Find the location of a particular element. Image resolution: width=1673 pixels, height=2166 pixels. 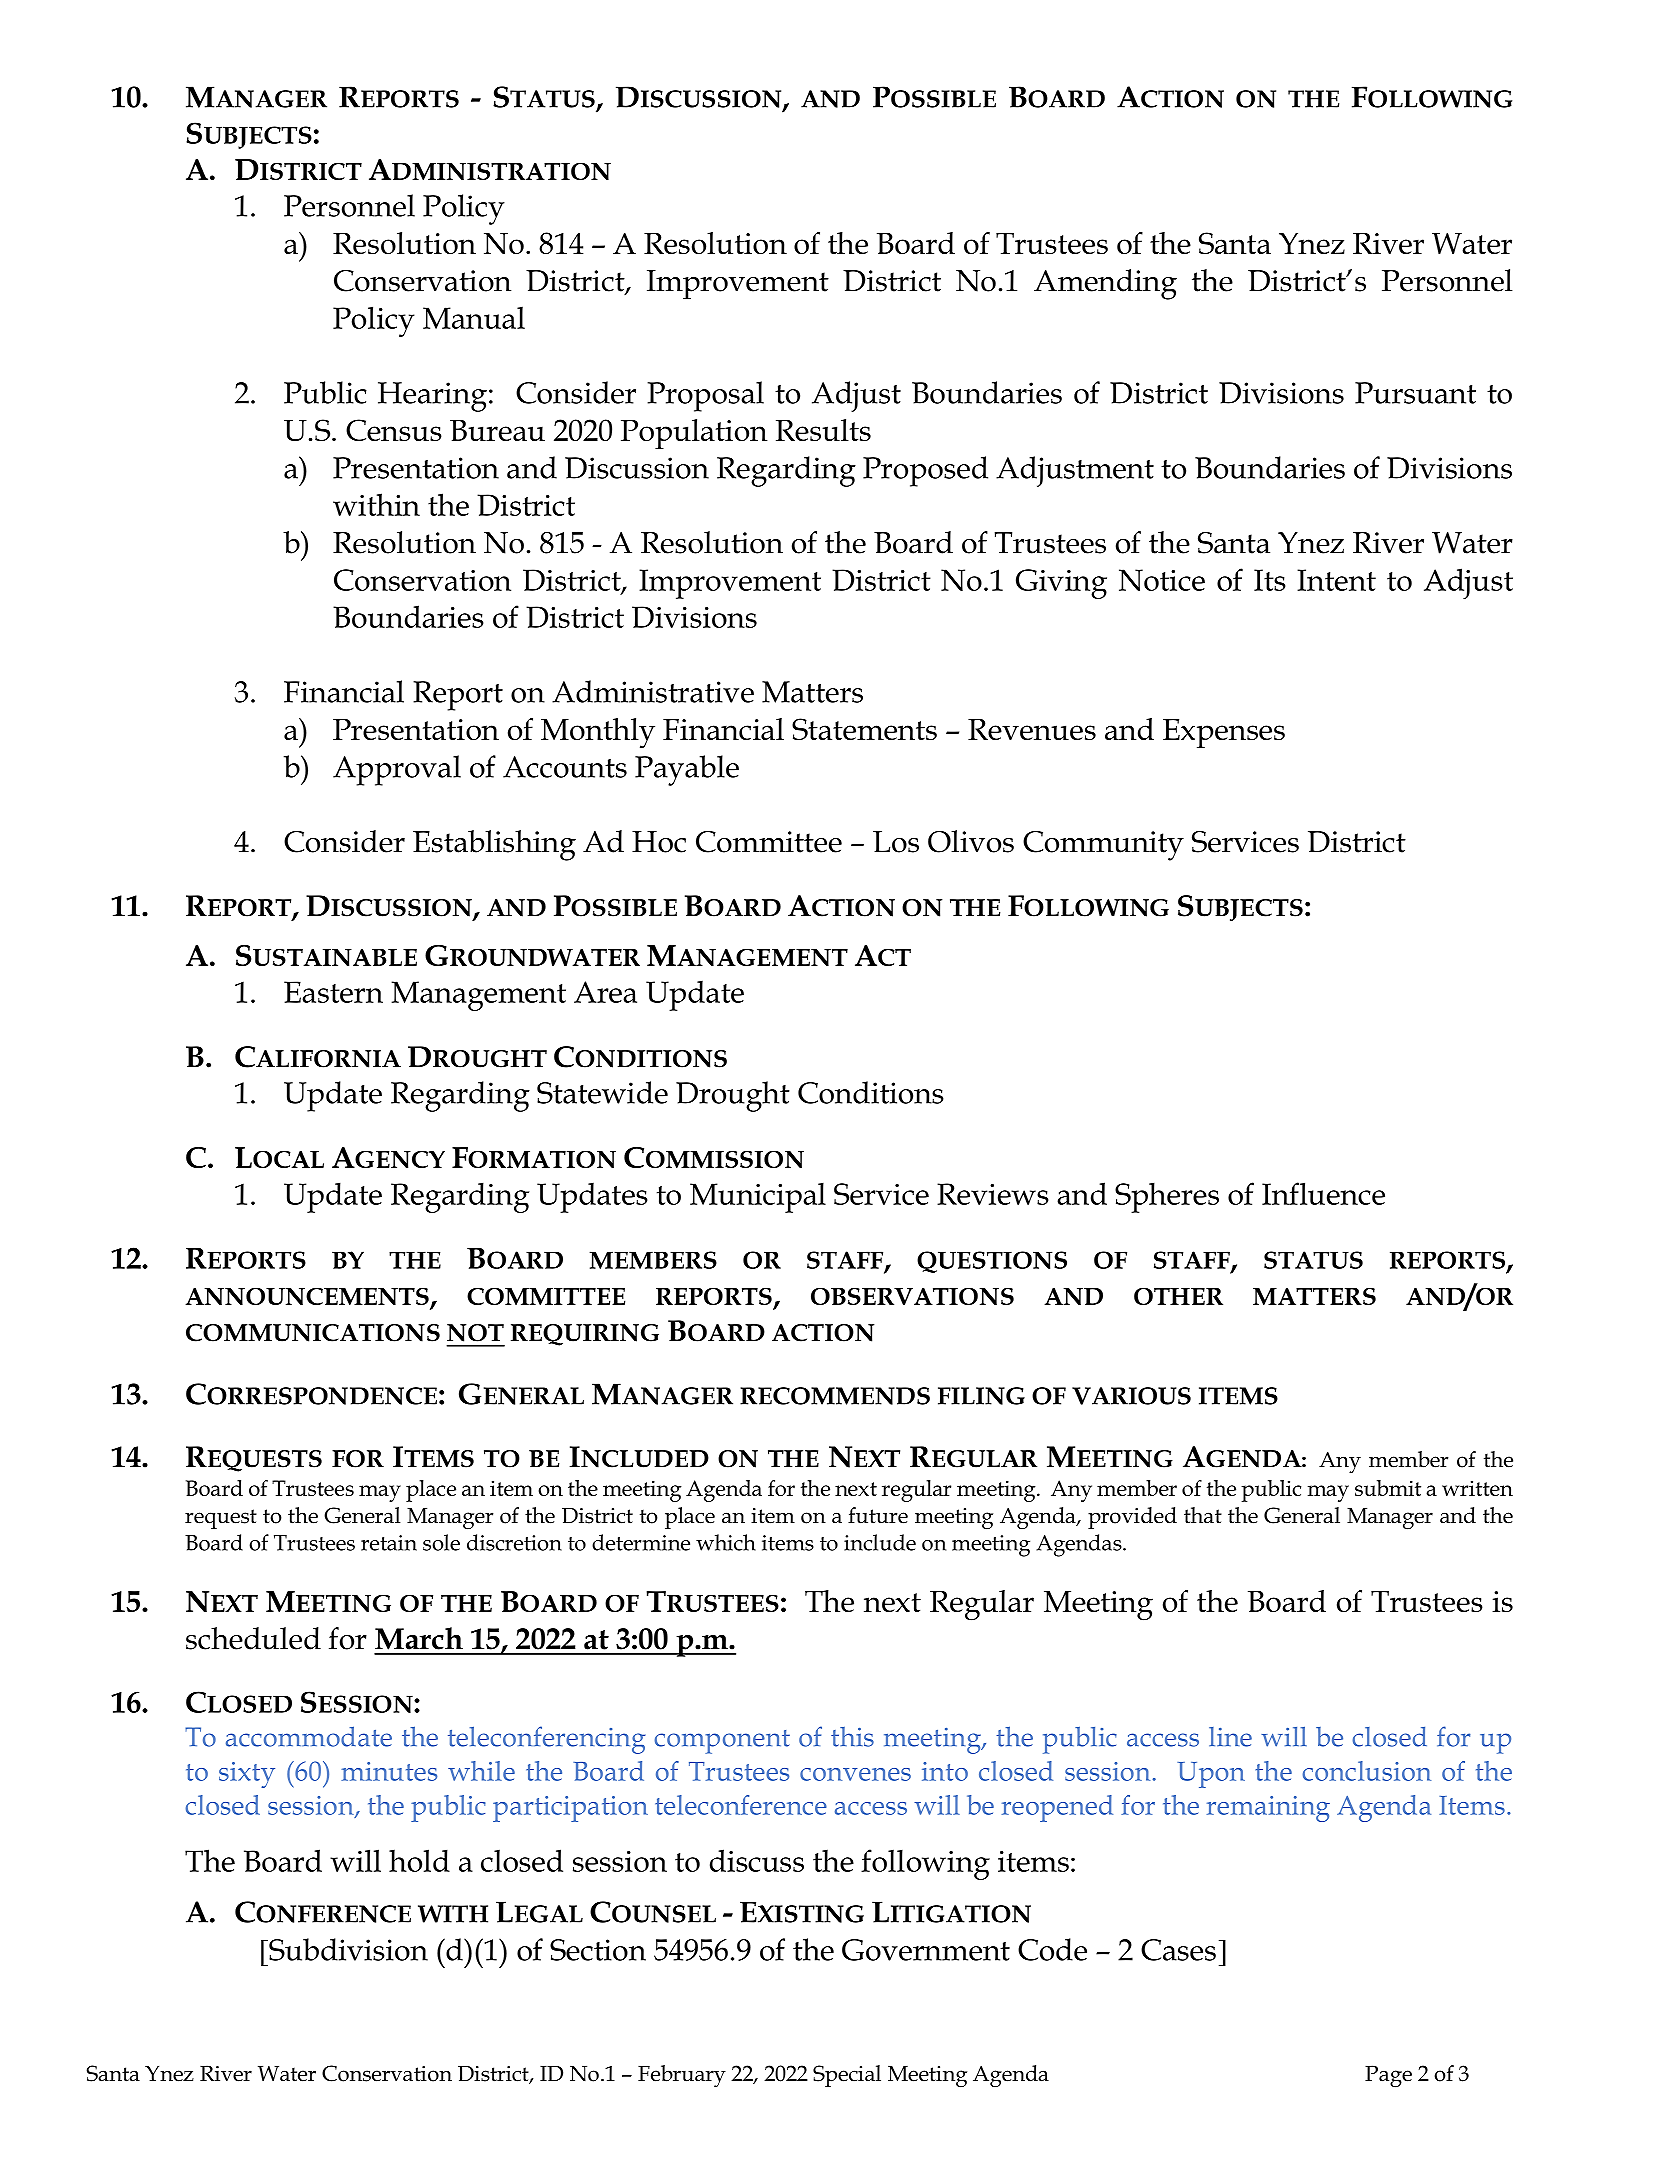

Manual is located at coordinates (474, 317).
